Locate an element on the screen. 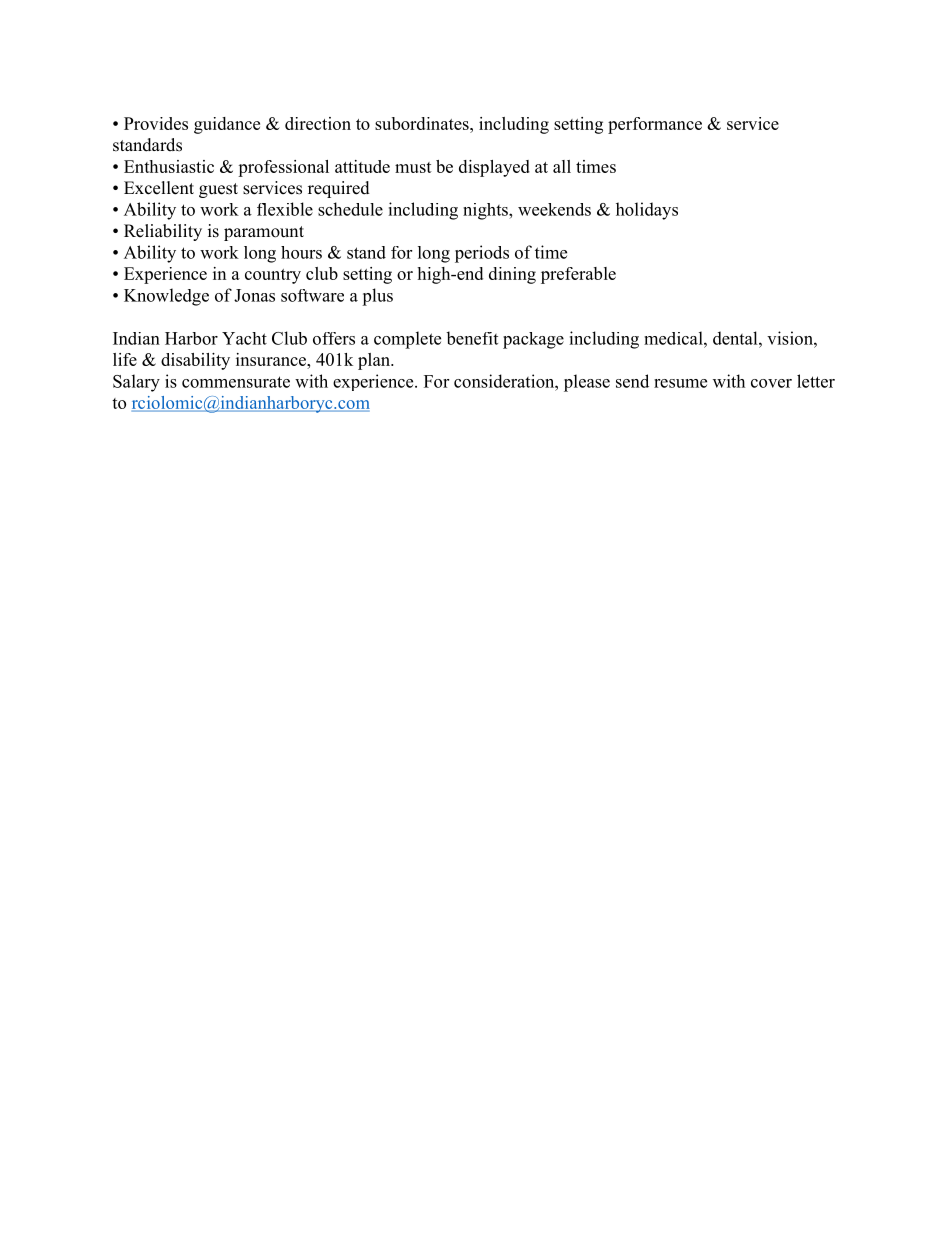 This screenshot has width=952, height=1233. Knowledge is located at coordinates (166, 297).
